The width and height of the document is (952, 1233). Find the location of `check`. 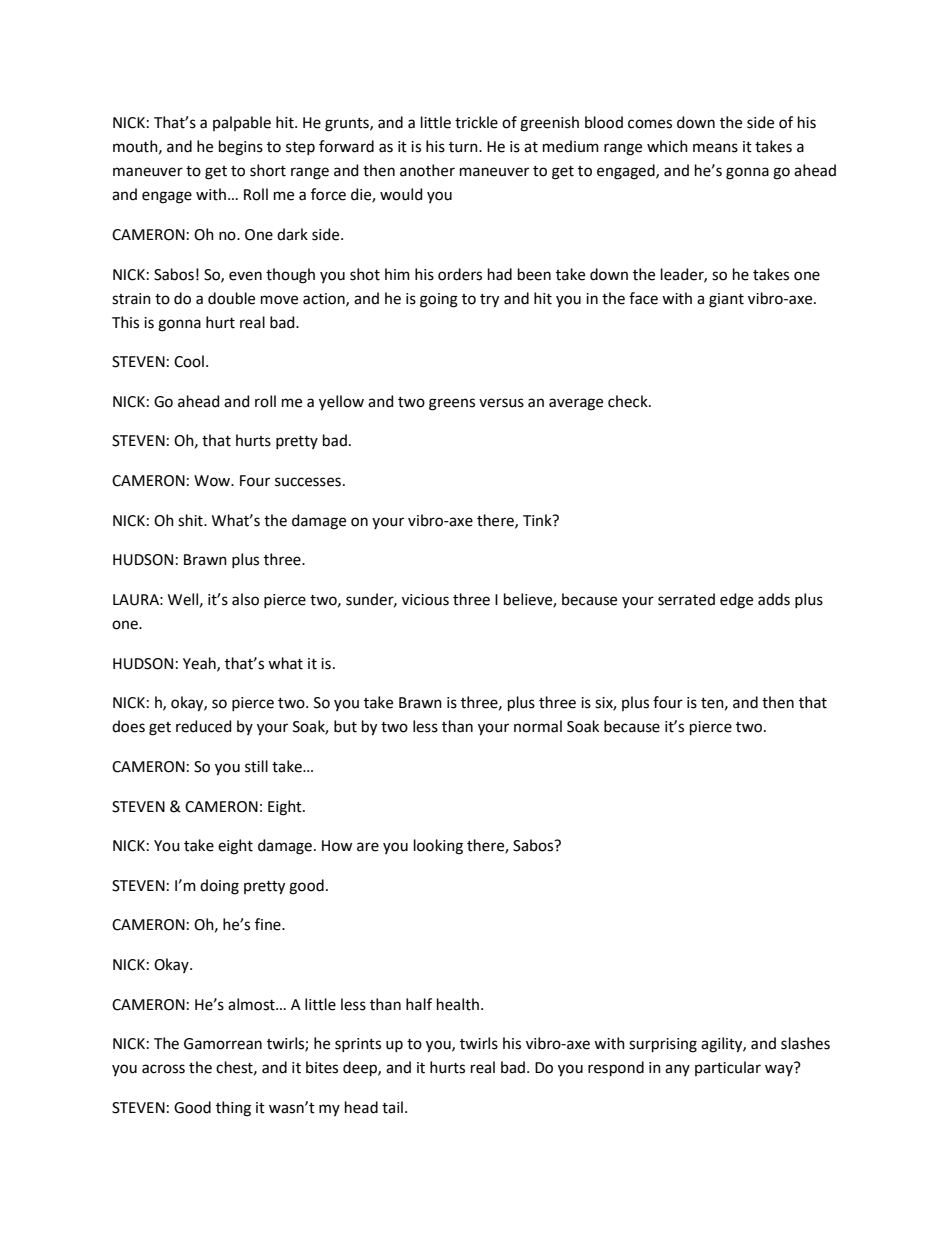

check is located at coordinates (629, 401).
